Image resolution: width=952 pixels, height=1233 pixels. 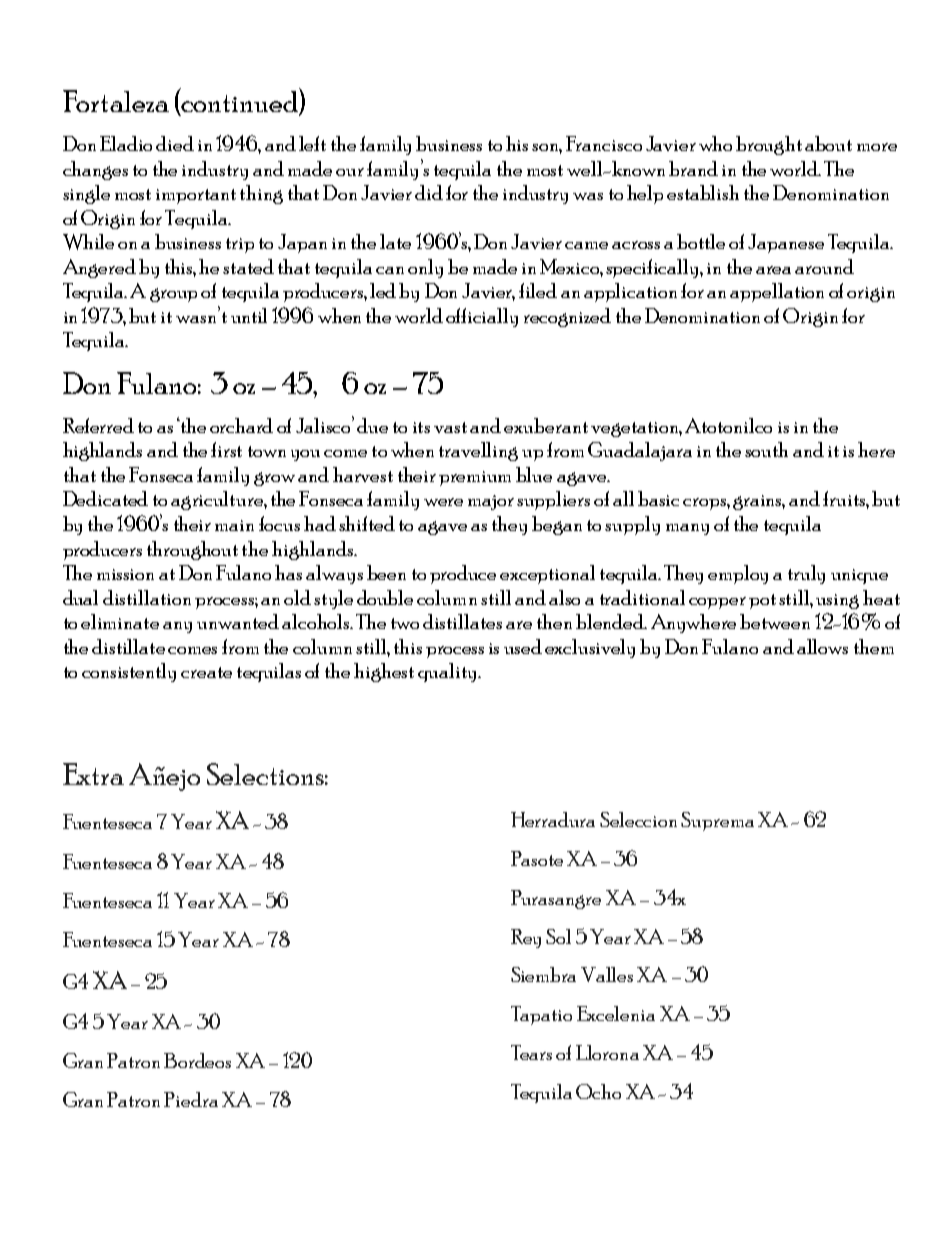 What do you see at coordinates (482, 317) in the screenshot?
I see `officially` at bounding box center [482, 317].
